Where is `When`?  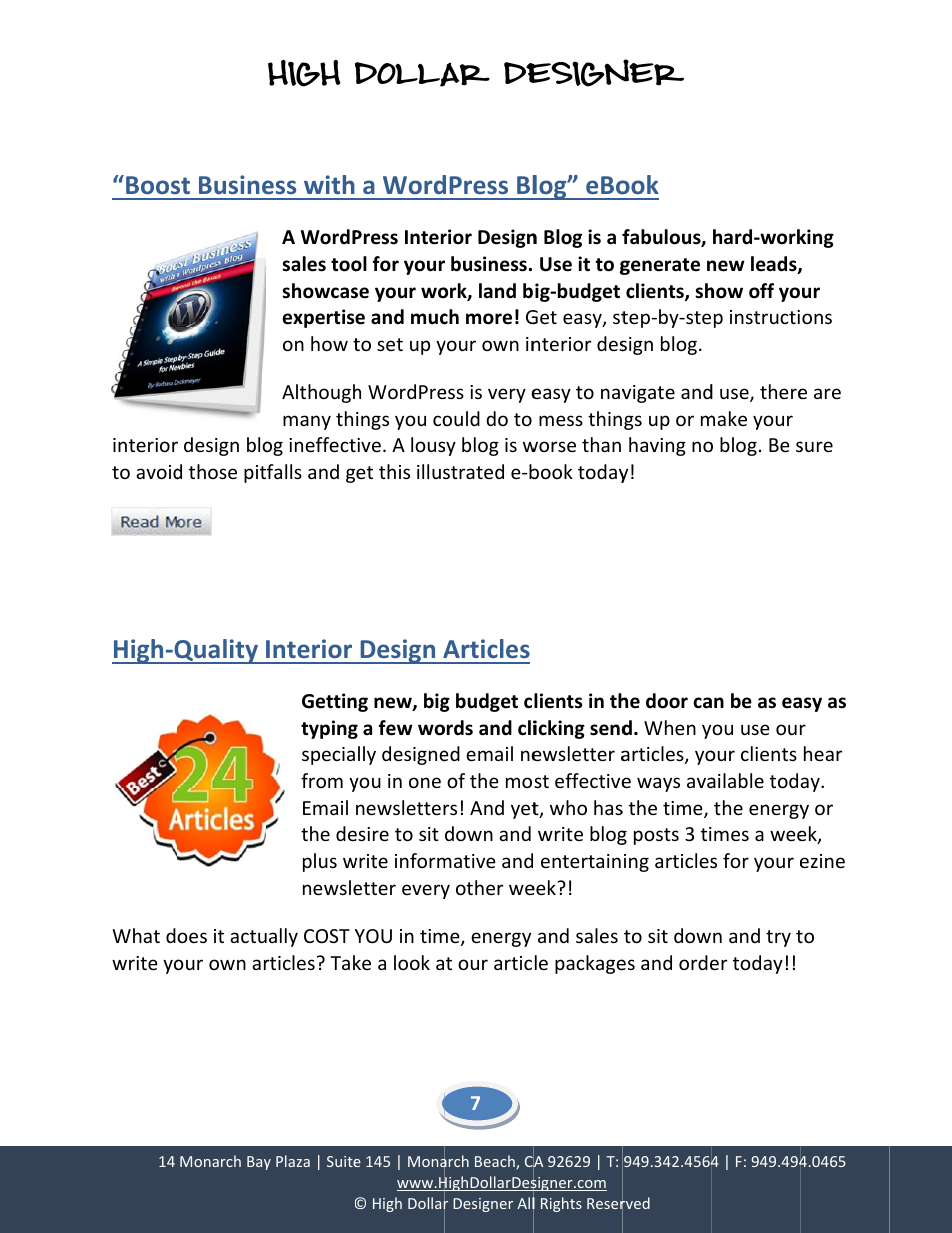
When is located at coordinates (670, 727).
